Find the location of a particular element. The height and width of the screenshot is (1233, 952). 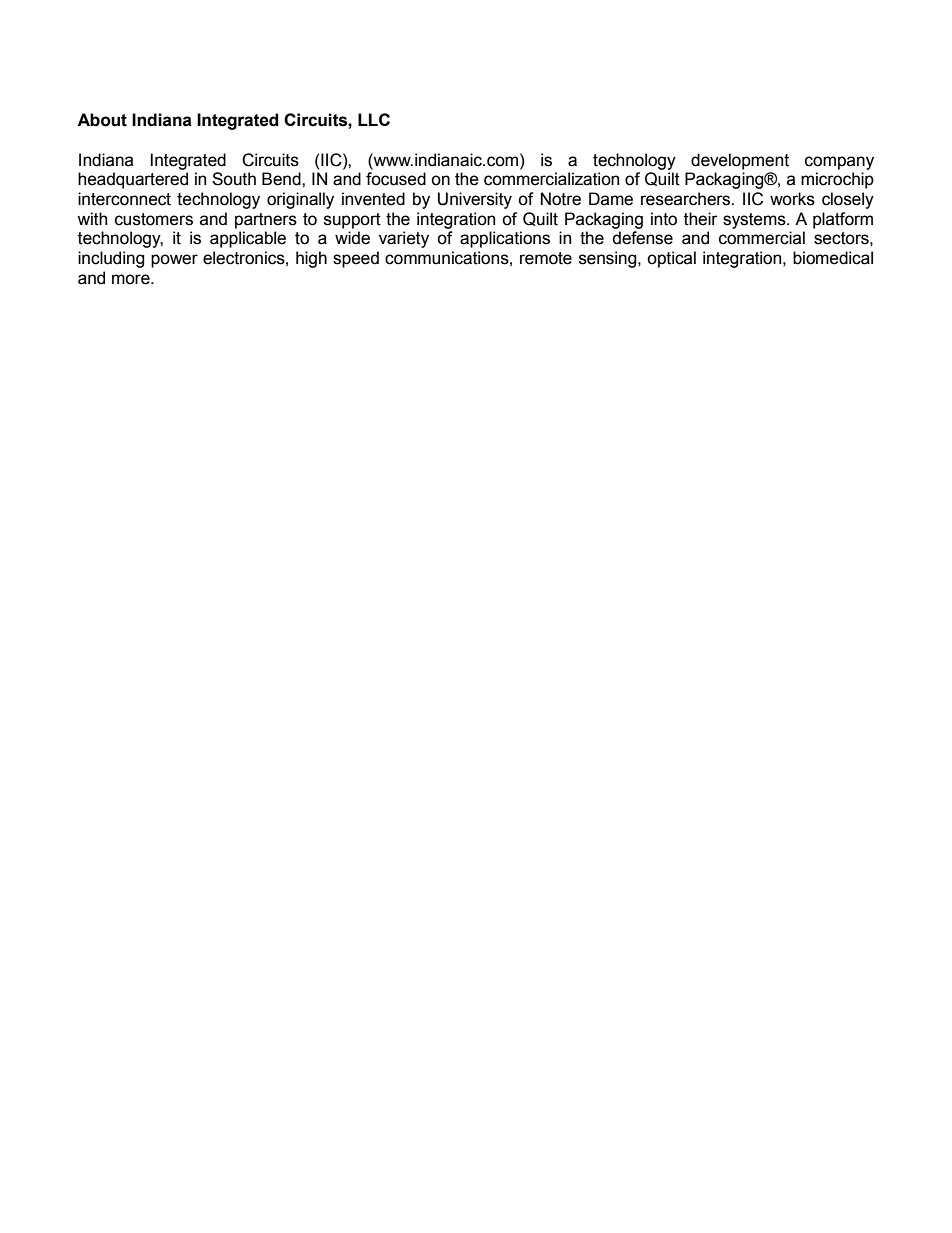

customers is located at coordinates (154, 219).
